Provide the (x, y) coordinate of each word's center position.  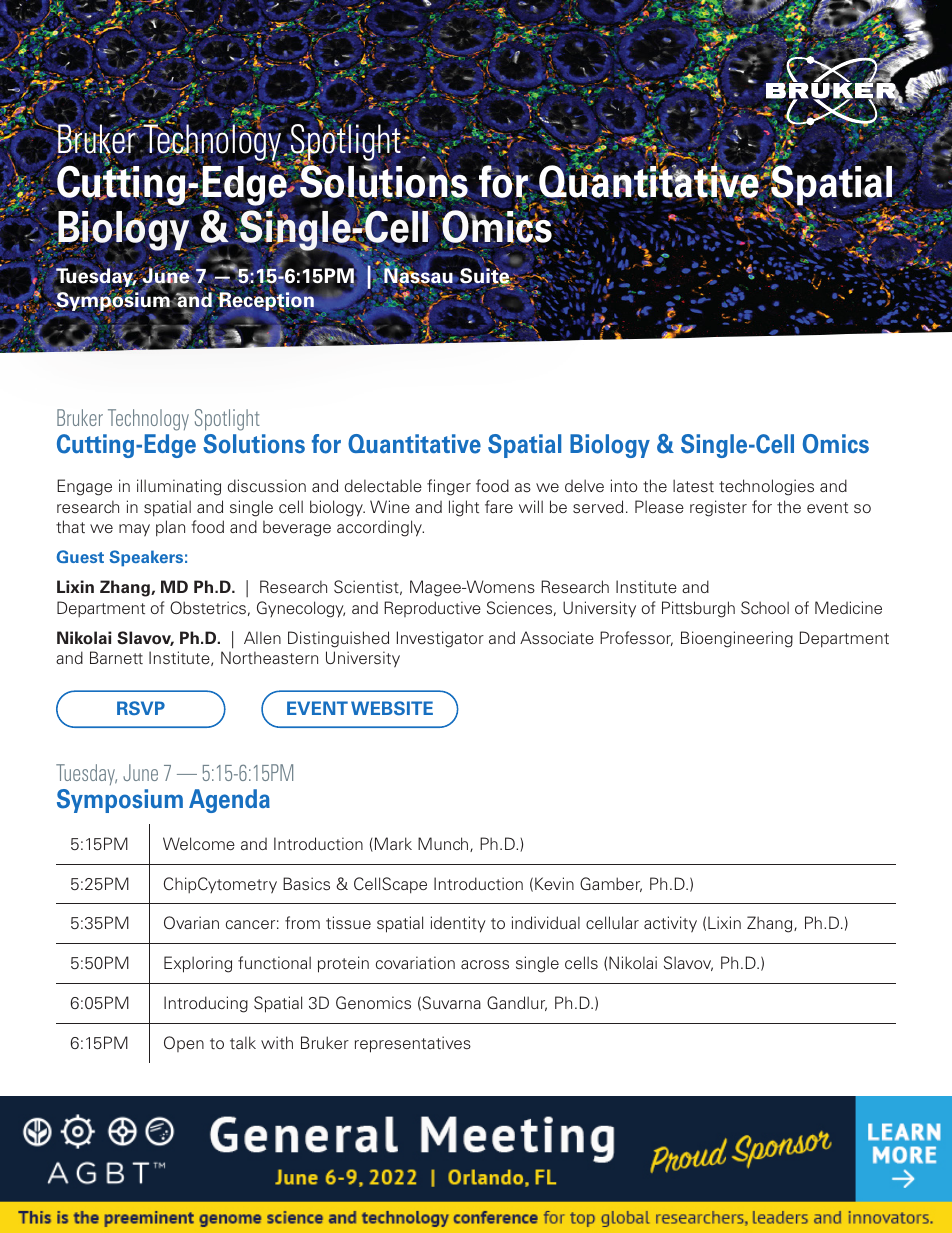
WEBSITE (392, 708)
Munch (444, 844)
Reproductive (432, 609)
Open (184, 1044)
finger (449, 487)
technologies (766, 487)
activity (670, 924)
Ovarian (191, 922)
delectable (383, 485)
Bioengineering (737, 639)
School (765, 607)
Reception (266, 301)
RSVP (141, 708)
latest (693, 485)
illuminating (179, 487)
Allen (262, 637)
